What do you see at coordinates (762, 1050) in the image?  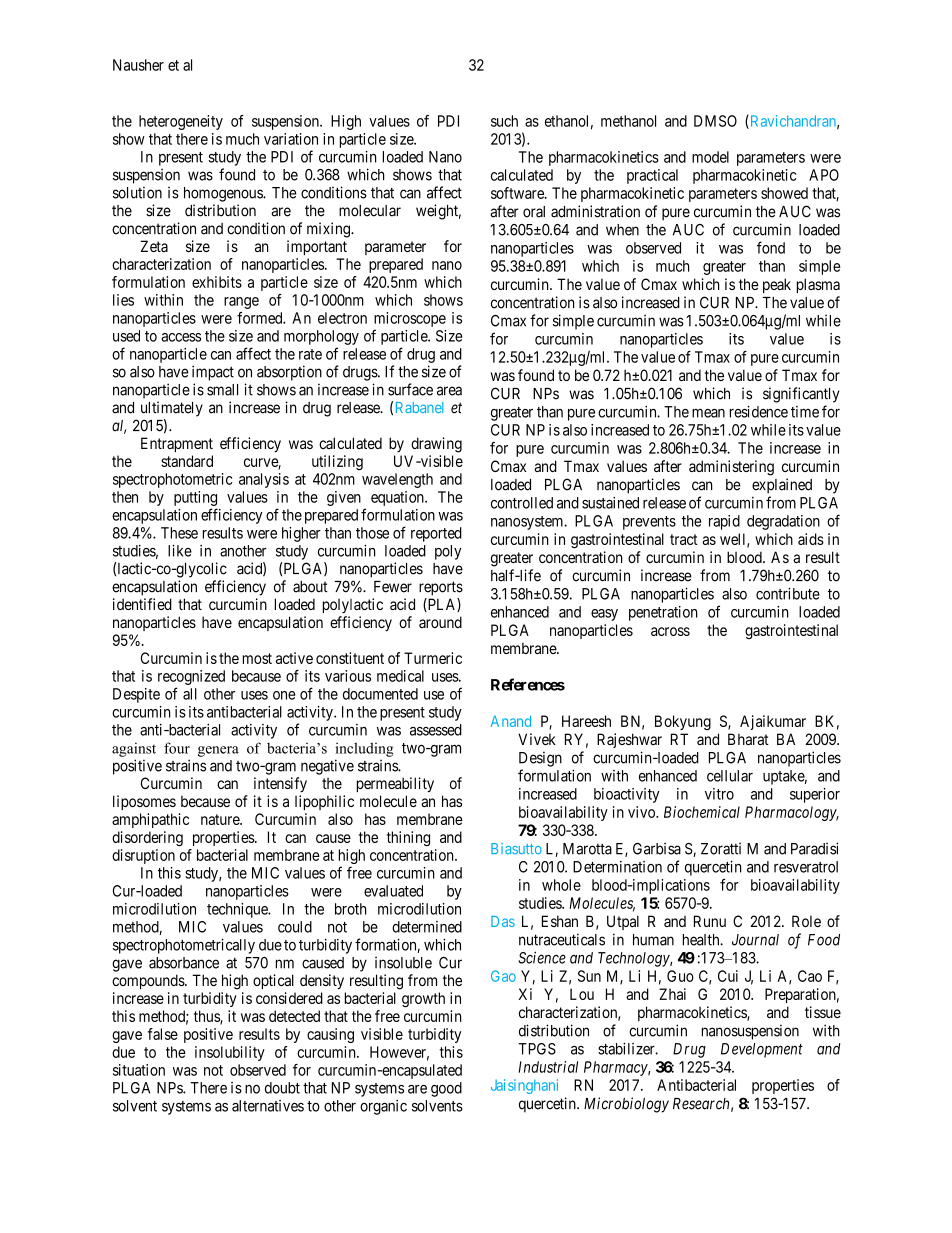 I see `Development` at bounding box center [762, 1050].
